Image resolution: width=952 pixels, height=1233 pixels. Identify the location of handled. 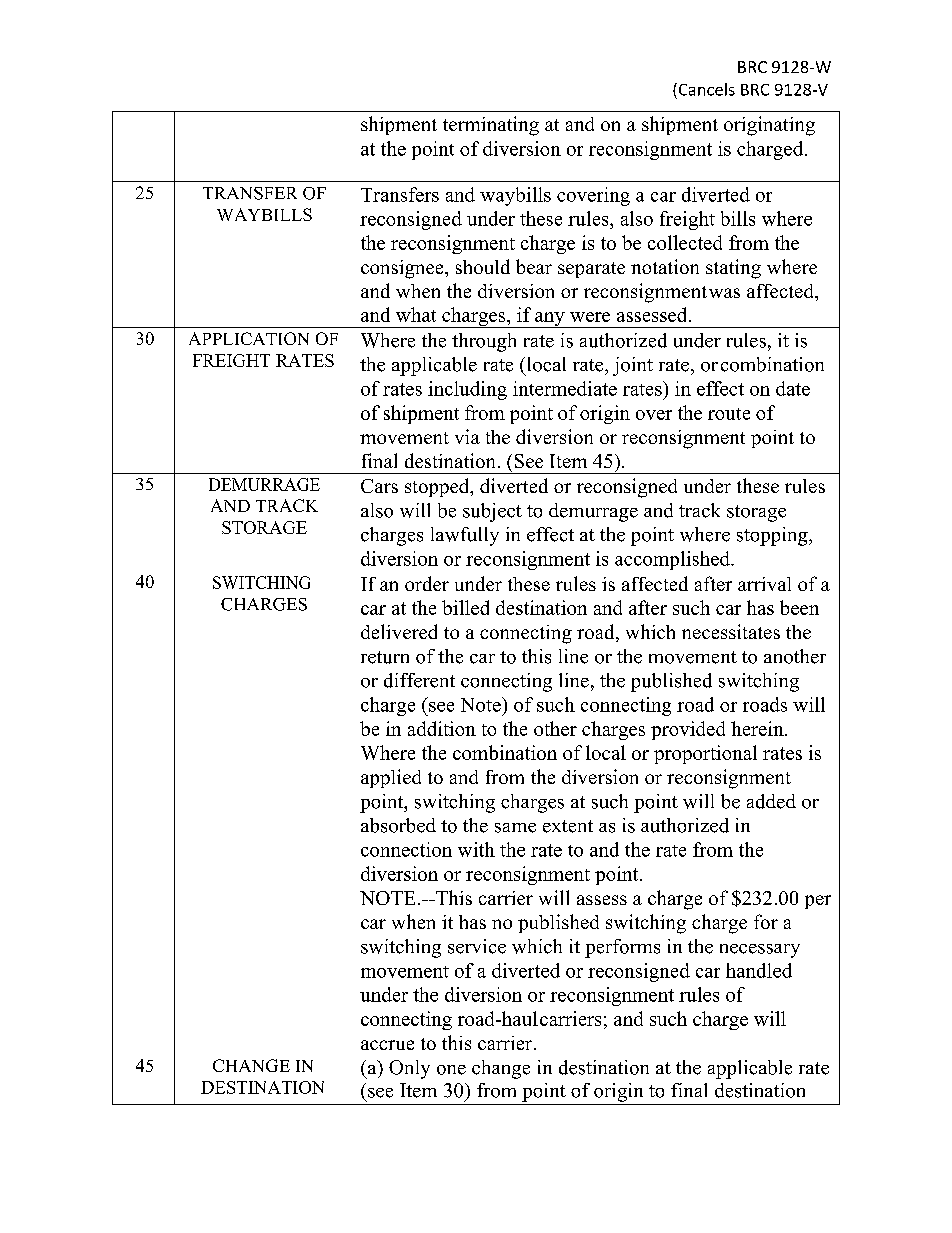
(759, 970).
